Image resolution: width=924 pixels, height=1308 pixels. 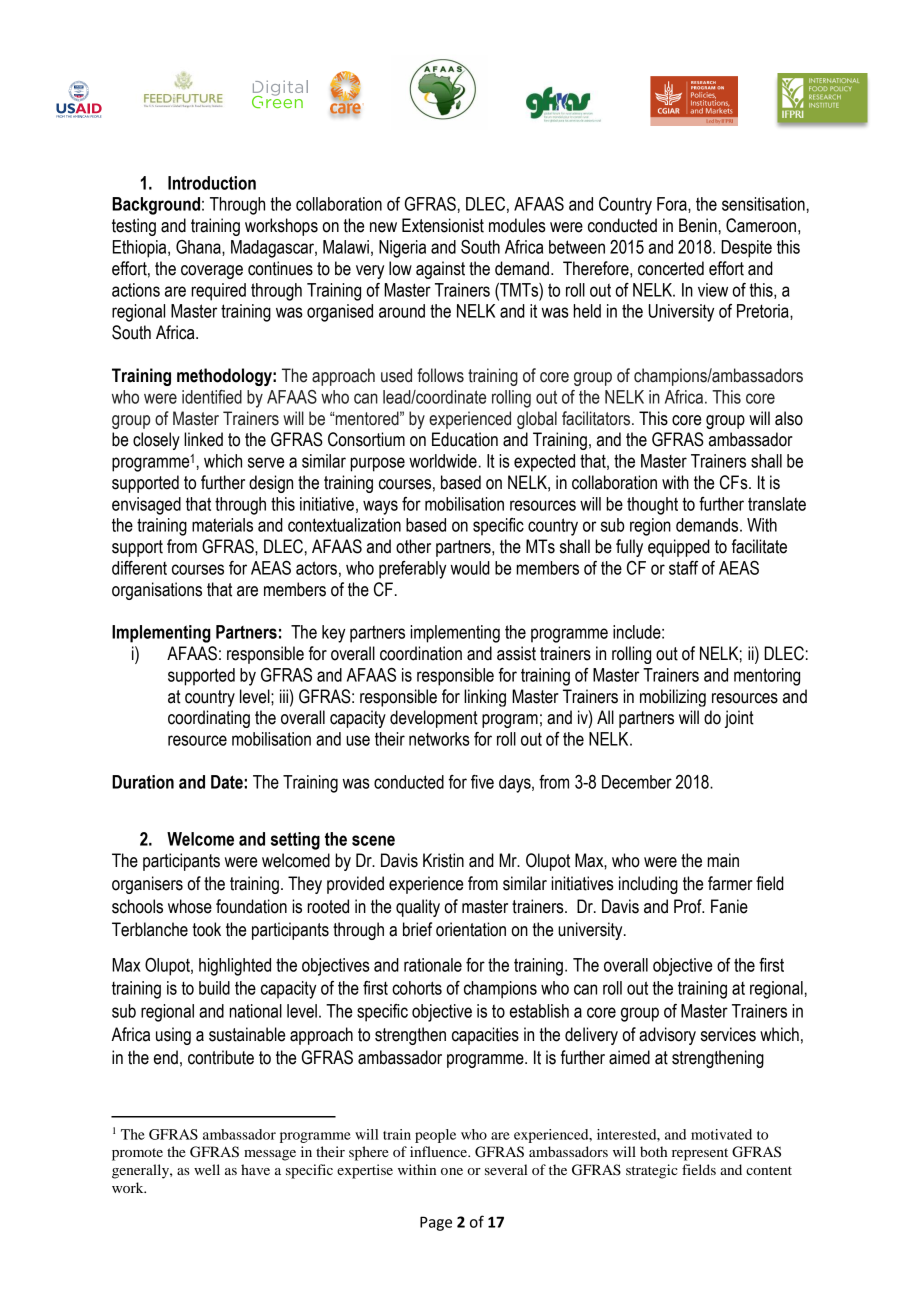 I want to click on linking, so click(x=485, y=698).
